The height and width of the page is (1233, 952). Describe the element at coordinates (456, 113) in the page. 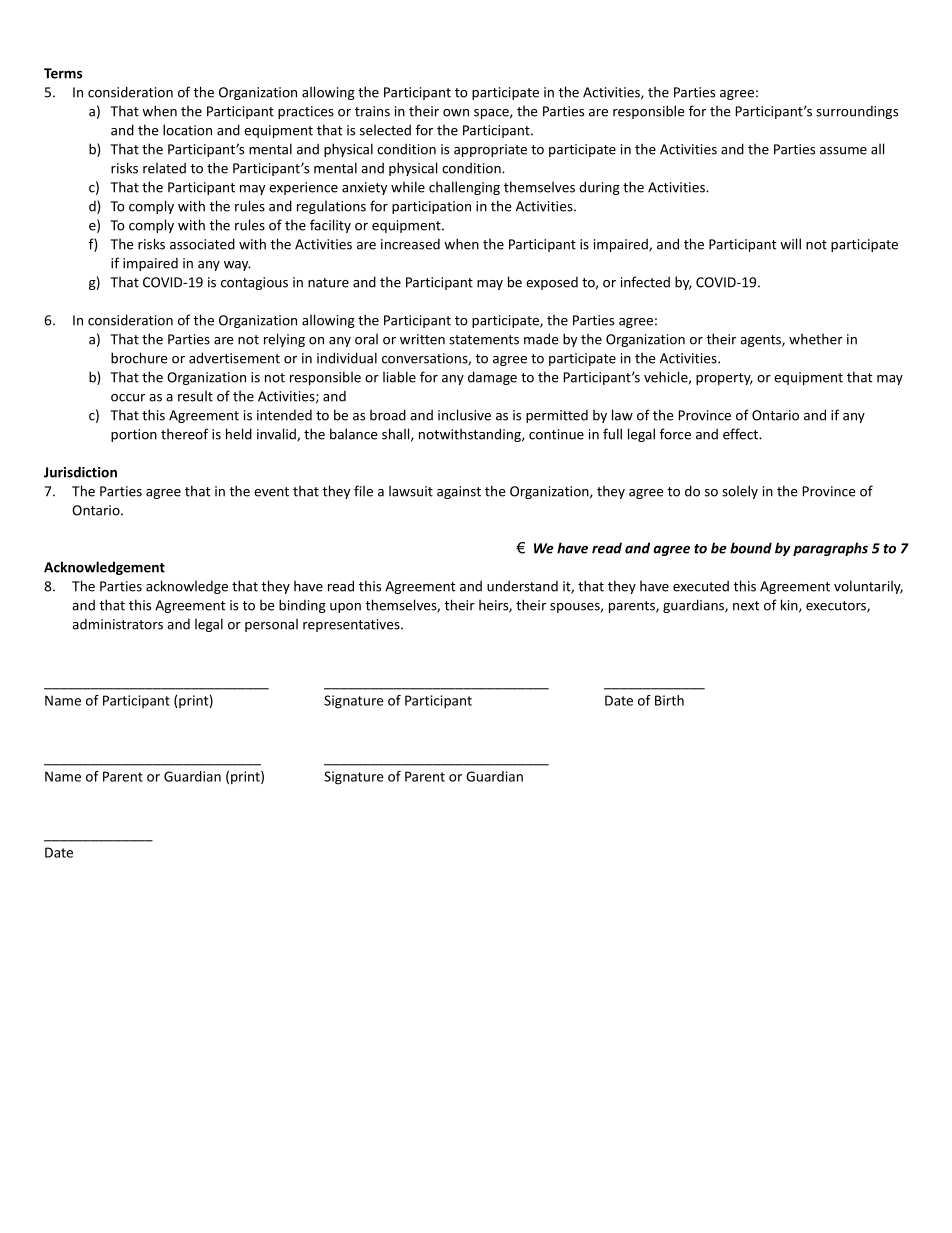

I see `own` at that location.
